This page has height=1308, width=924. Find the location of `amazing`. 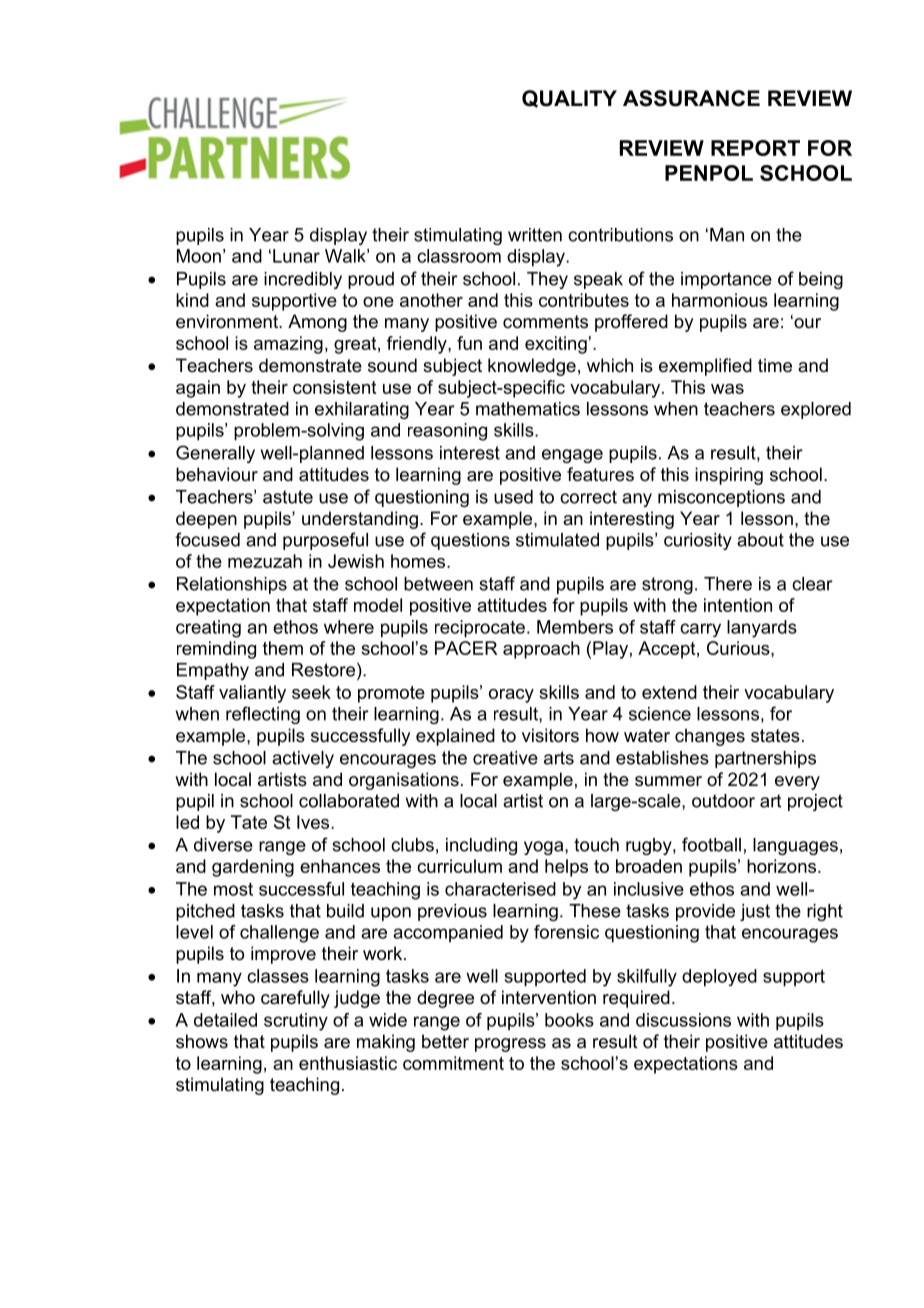

amazing is located at coordinates (288, 345).
